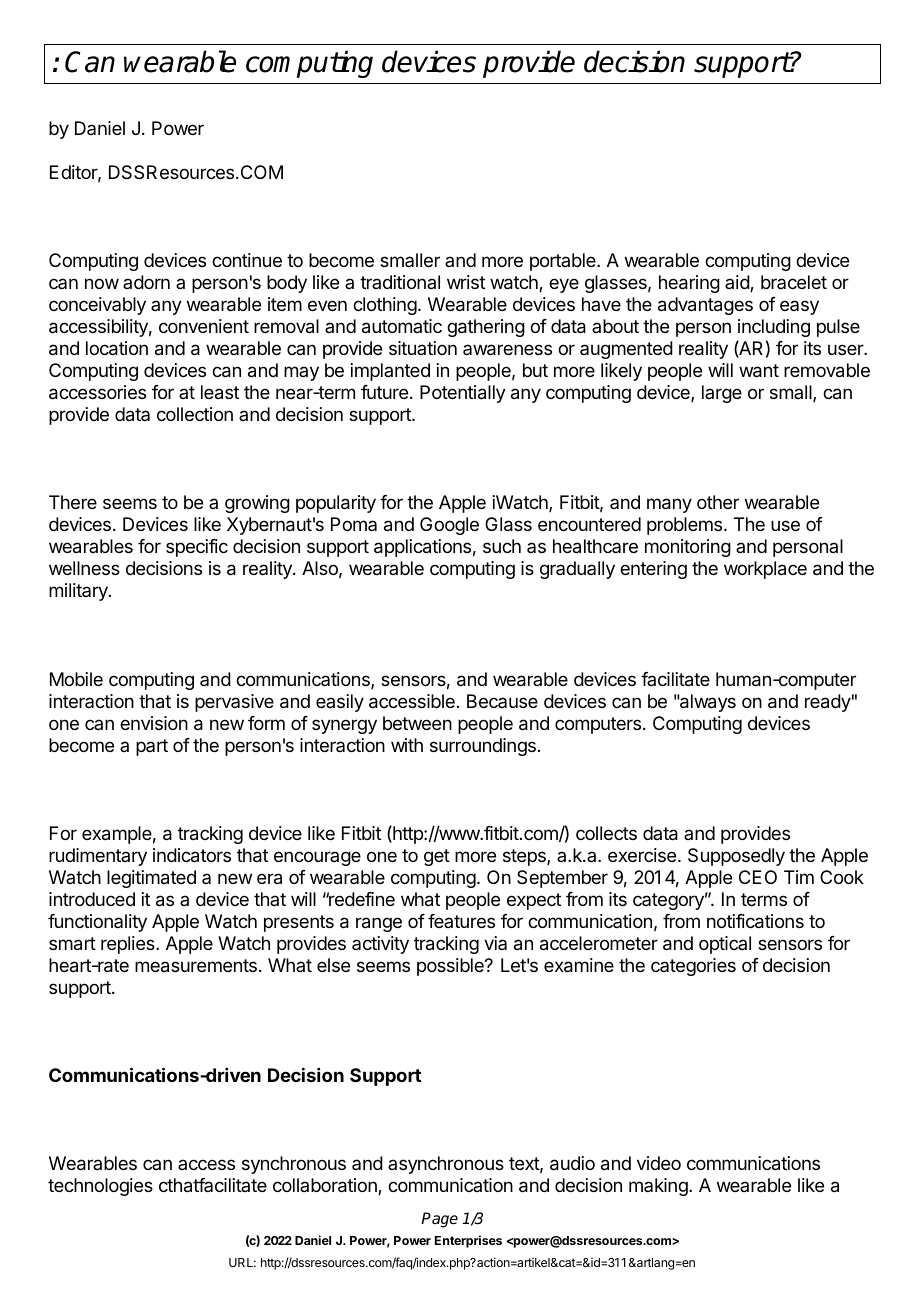  Describe the element at coordinates (100, 1187) in the screenshot. I see `technologies` at that location.
